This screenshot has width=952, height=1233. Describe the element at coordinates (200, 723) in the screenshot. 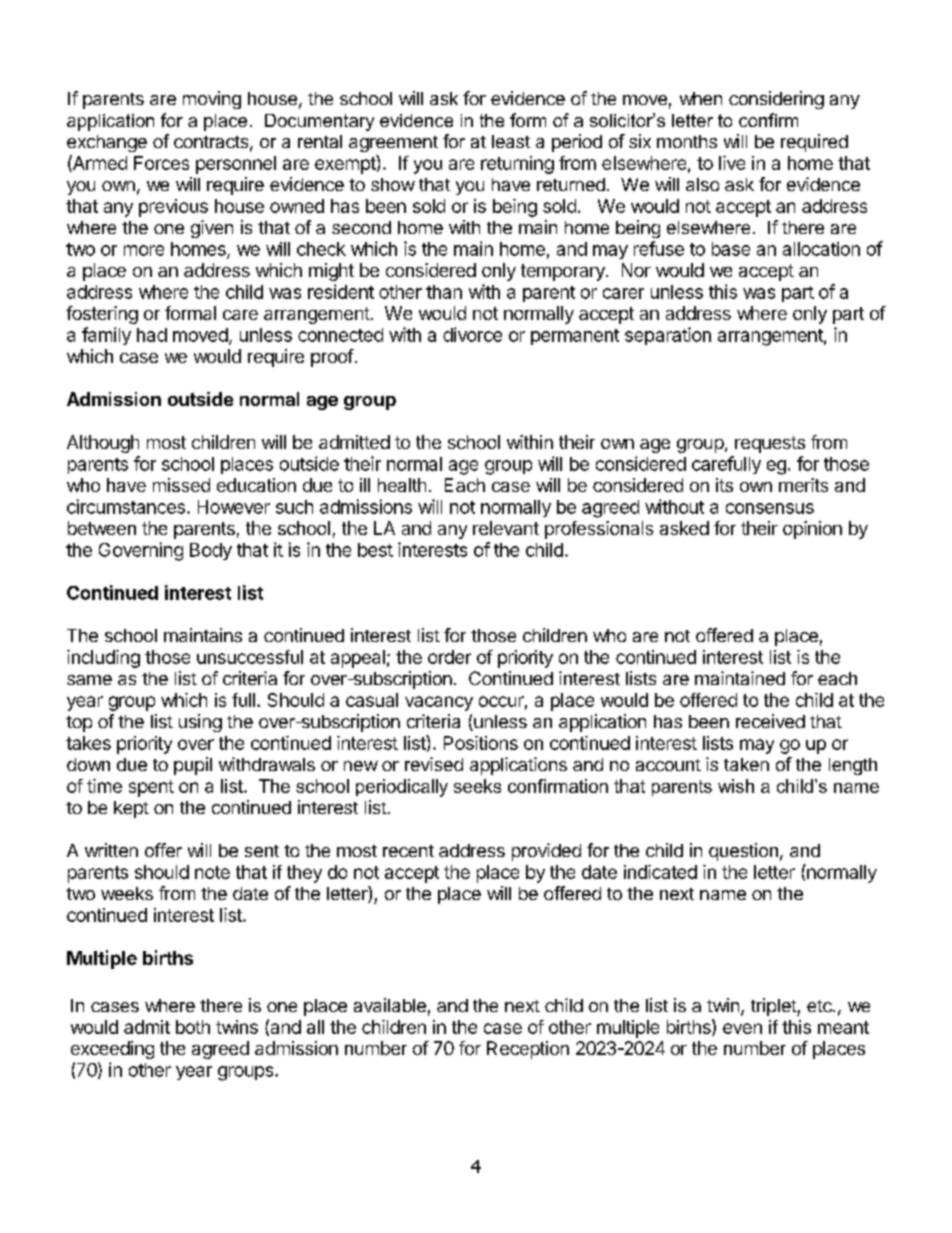

I see `using` at that location.
